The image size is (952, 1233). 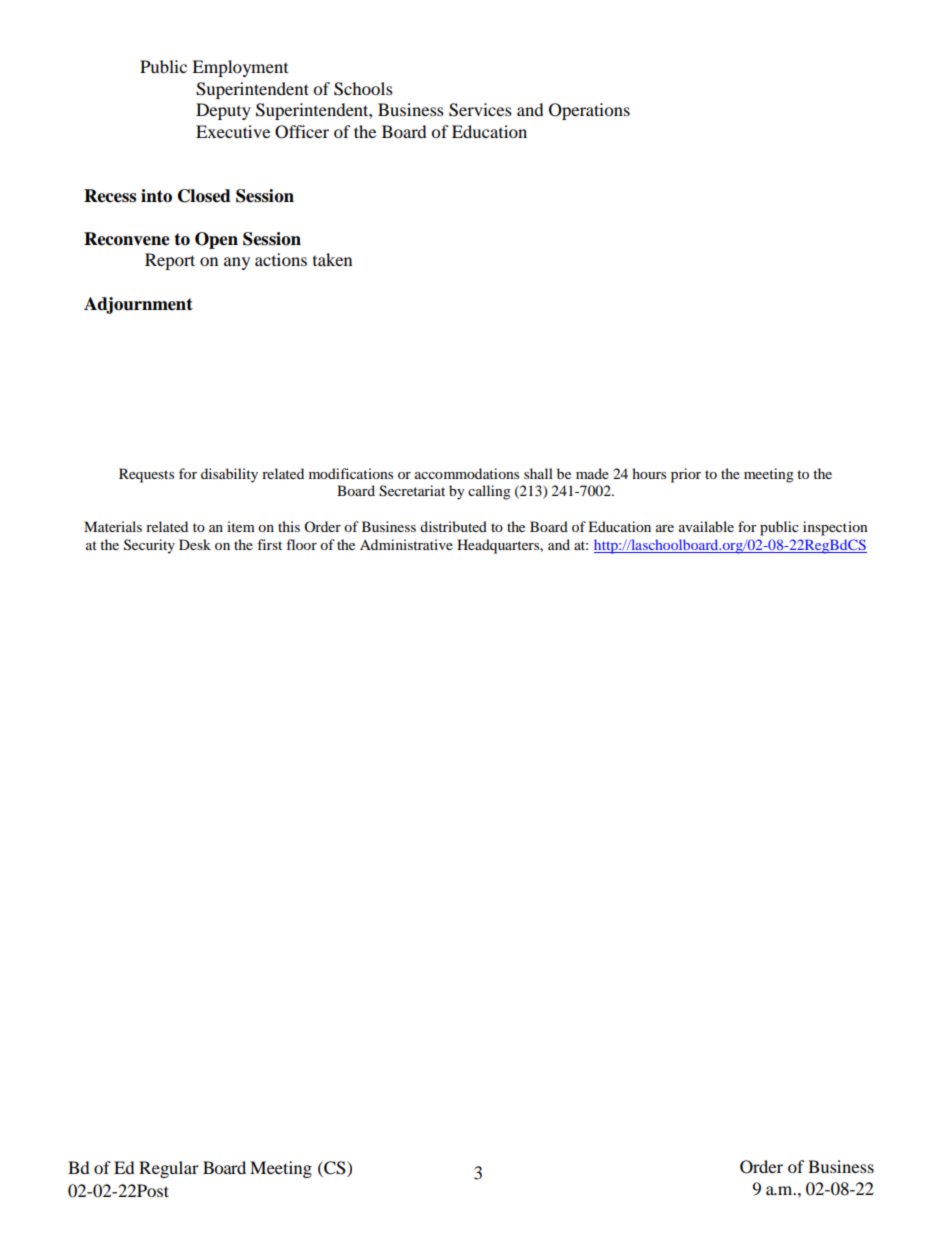 What do you see at coordinates (706, 526) in the document?
I see `available` at bounding box center [706, 526].
